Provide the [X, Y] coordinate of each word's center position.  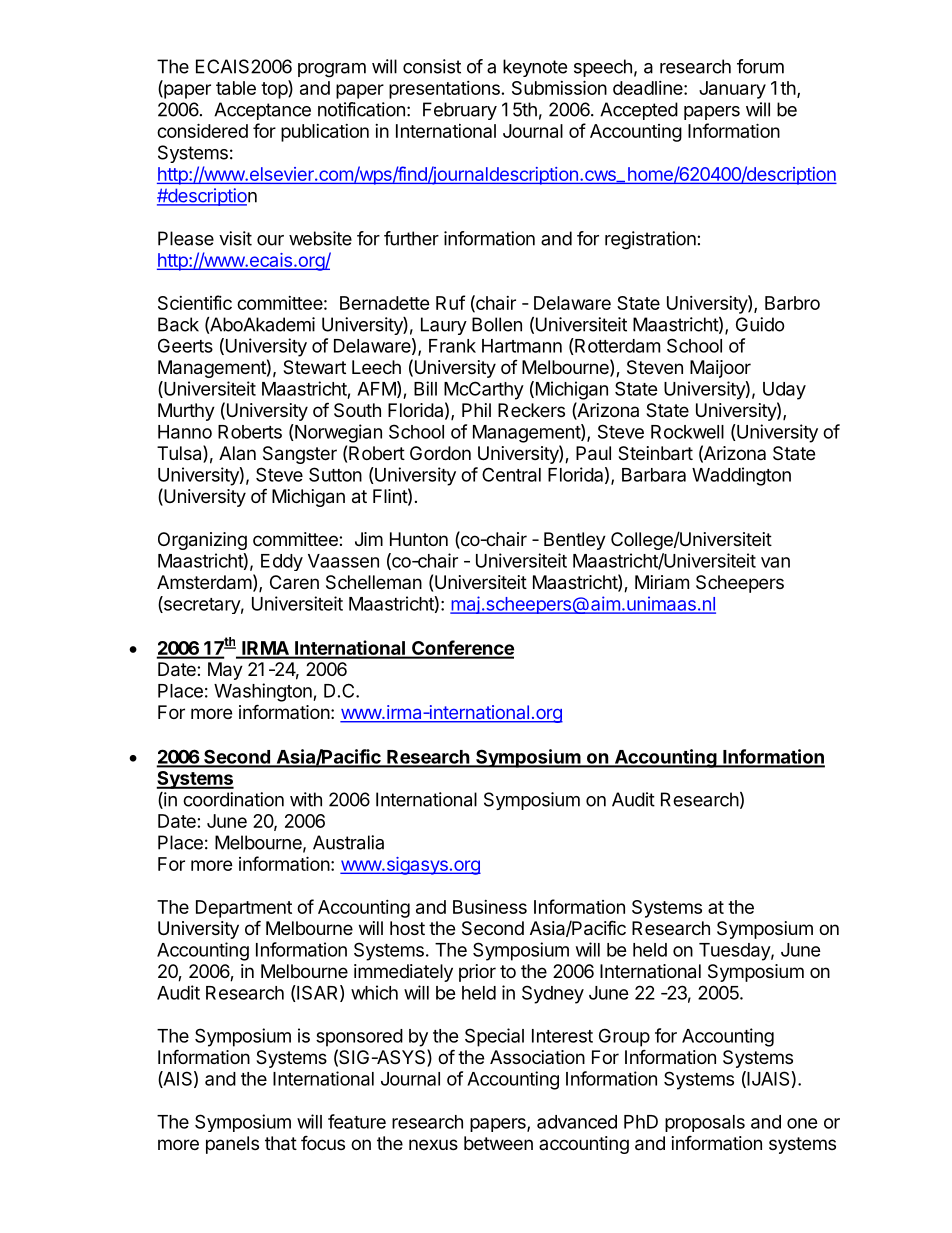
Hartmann [522, 346]
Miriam [662, 582]
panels [232, 1145]
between [498, 1143]
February [460, 111]
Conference [462, 649]
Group [624, 1037]
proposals [705, 1123]
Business [490, 907]
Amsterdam [204, 582]
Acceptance [262, 111]
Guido [760, 324]
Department [244, 909]
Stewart [314, 367]
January [732, 90]
